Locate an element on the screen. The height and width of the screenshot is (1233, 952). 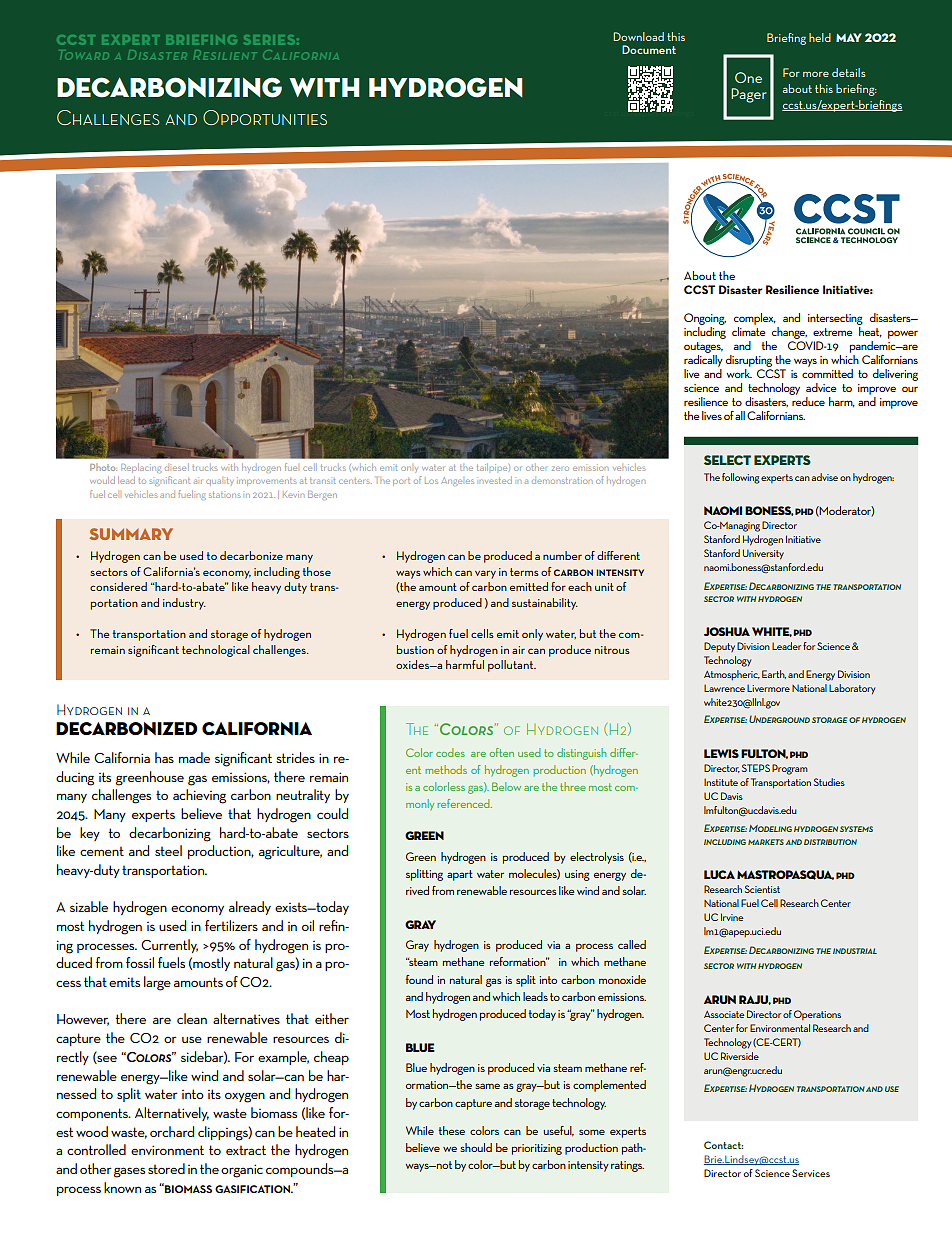
achieving is located at coordinates (199, 796).
